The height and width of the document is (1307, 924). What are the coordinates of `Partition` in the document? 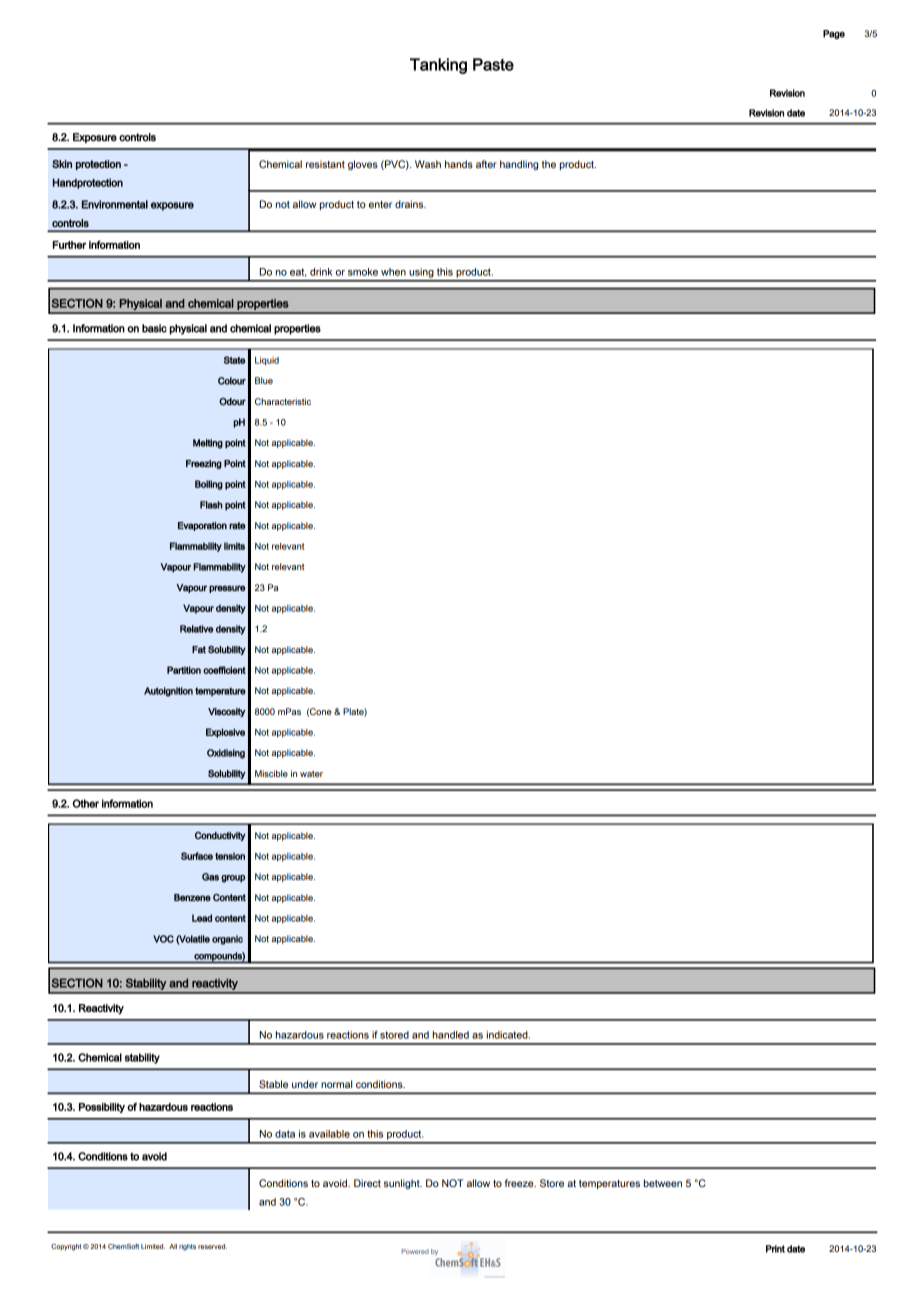 It's located at (184, 670).
